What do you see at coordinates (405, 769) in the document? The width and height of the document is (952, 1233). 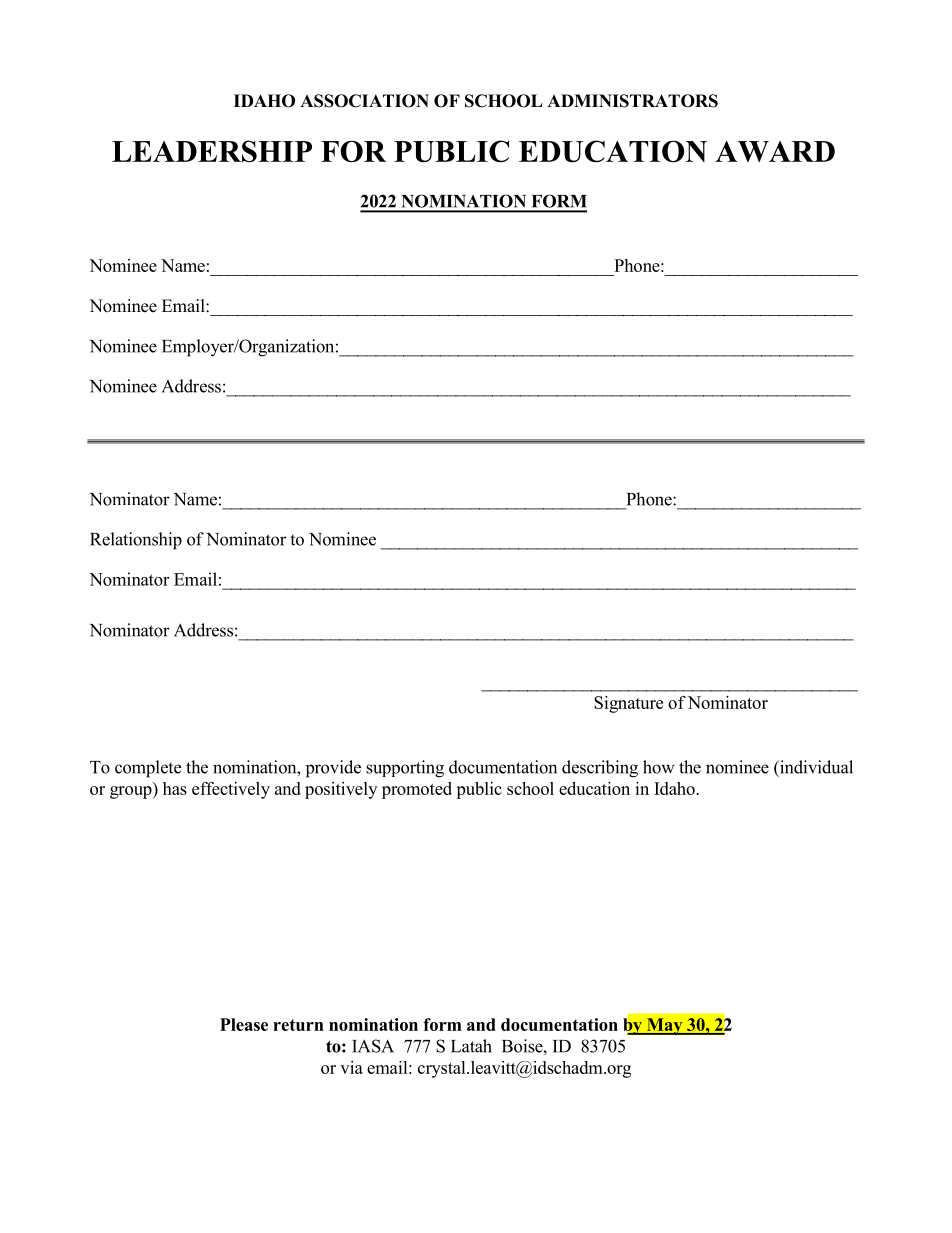 I see `supporting` at bounding box center [405, 769].
